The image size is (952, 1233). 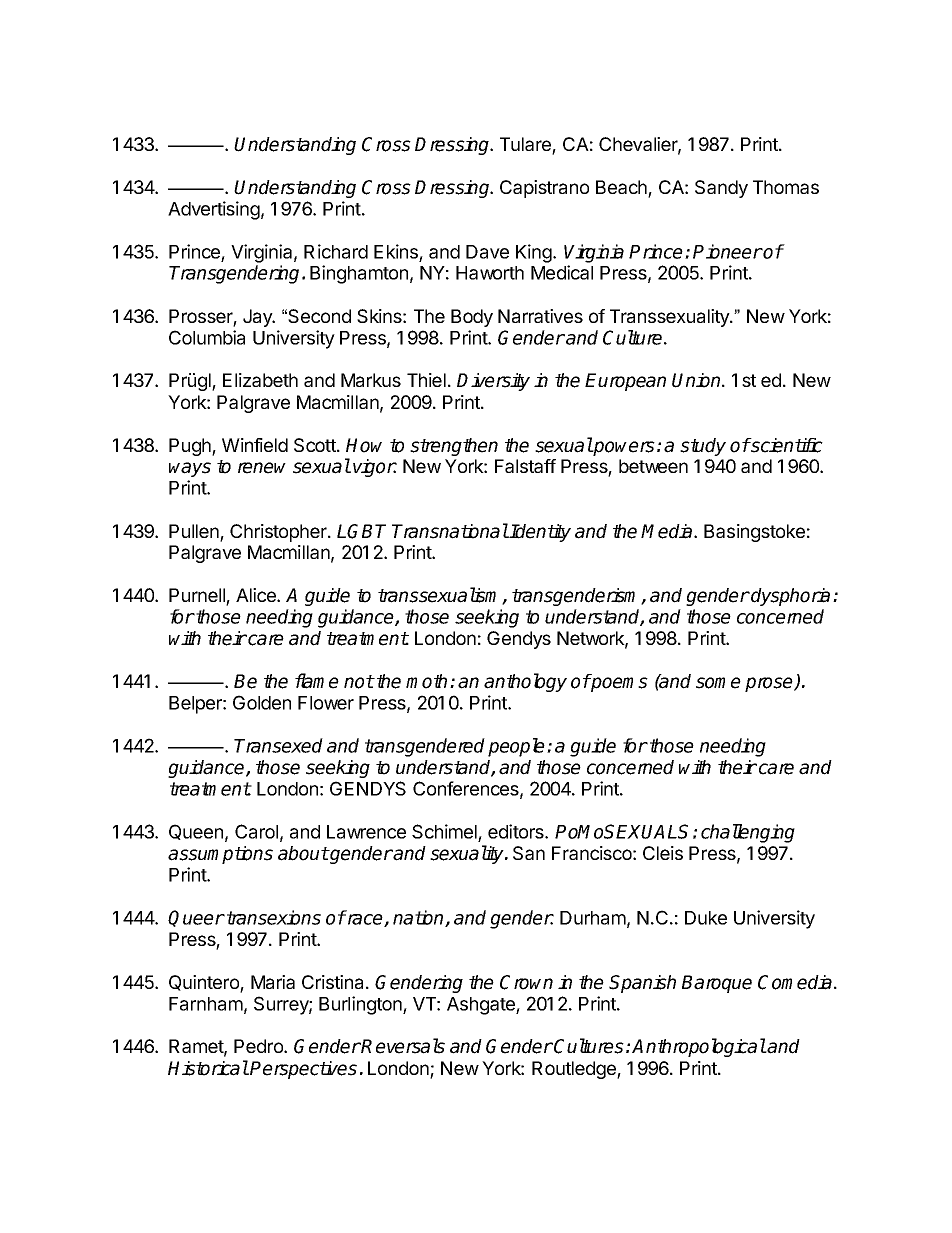 I want to click on anthology, so click(x=525, y=682).
